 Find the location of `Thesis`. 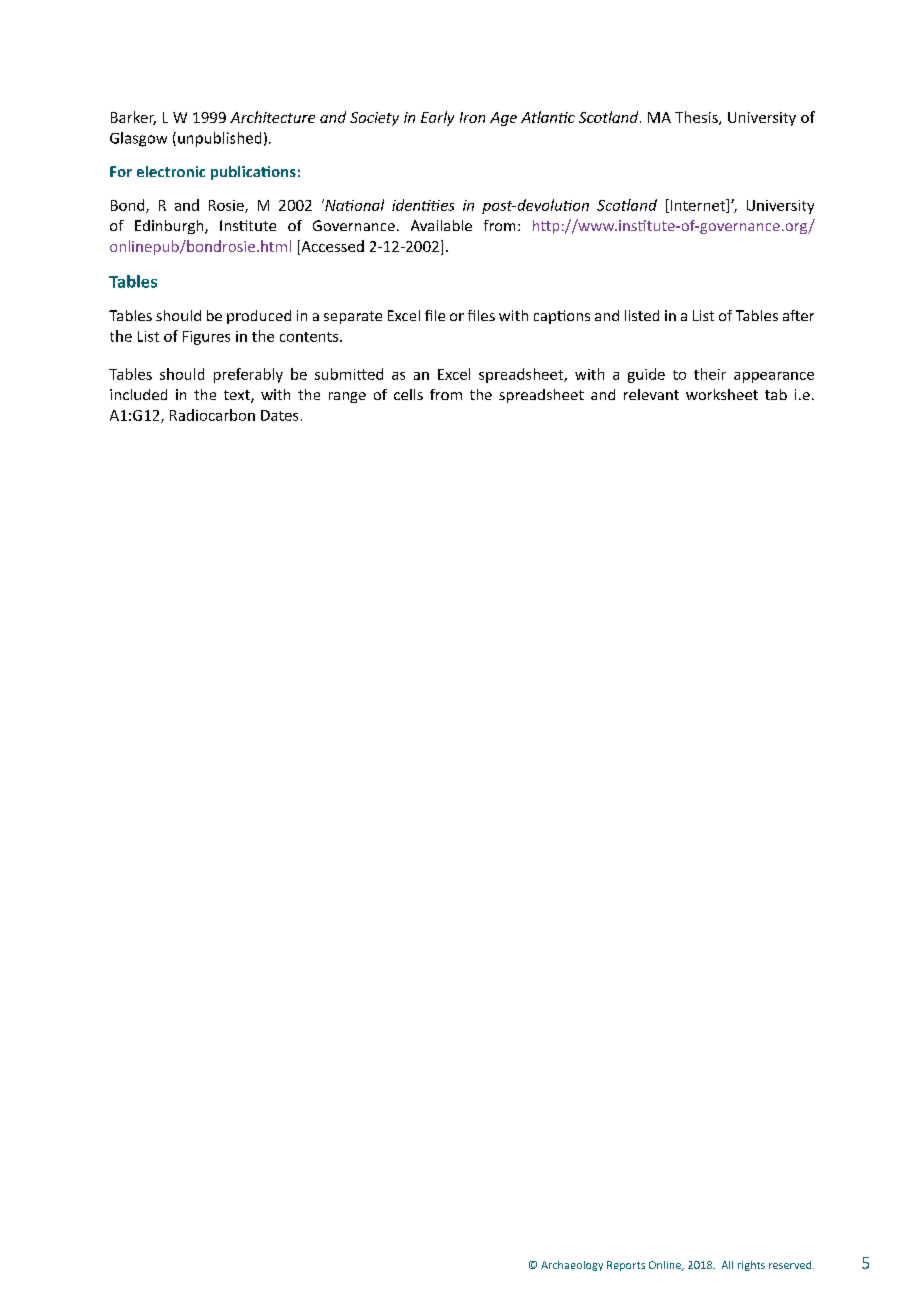

Thesis is located at coordinates (697, 118).
